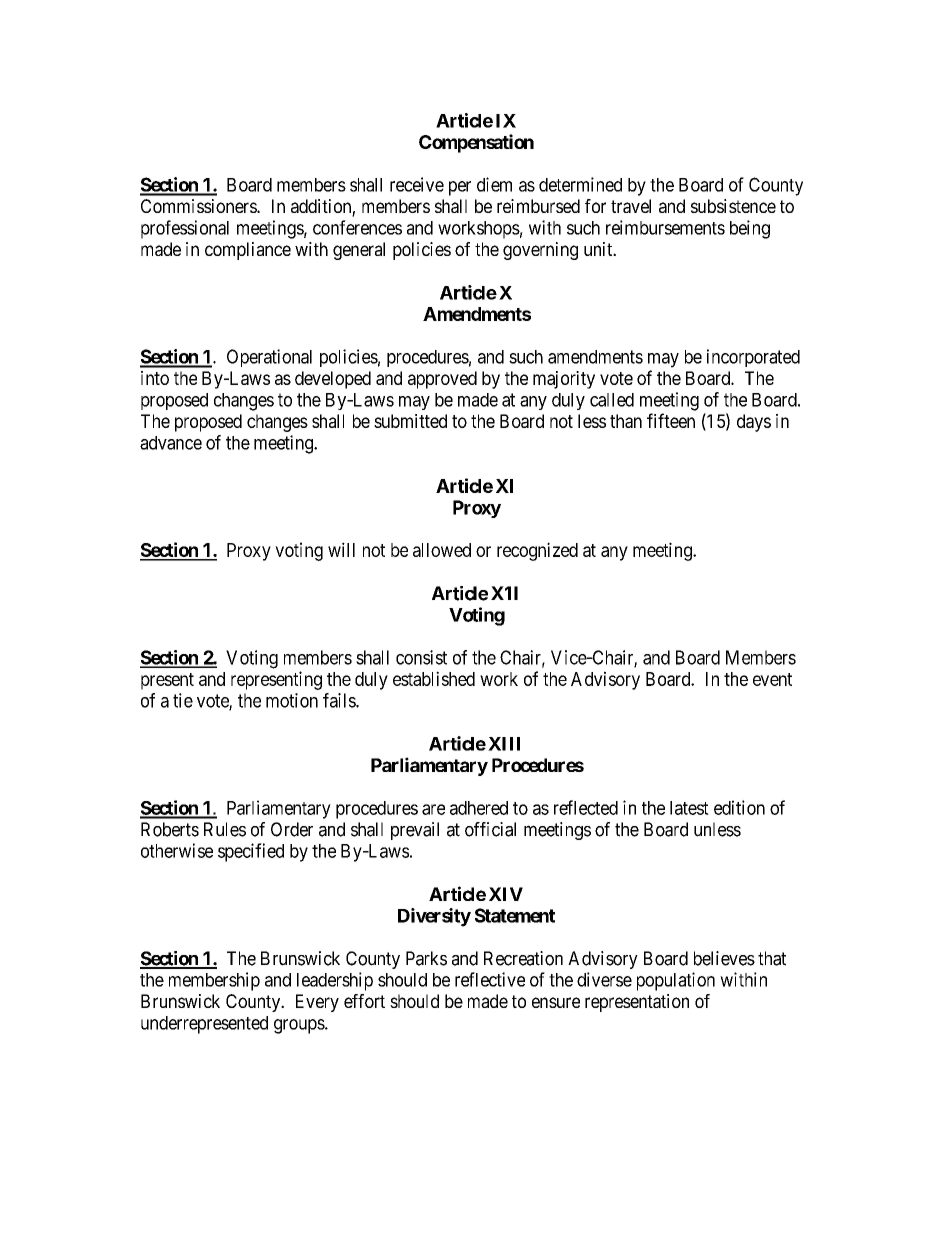  I want to click on Rules, so click(225, 829).
